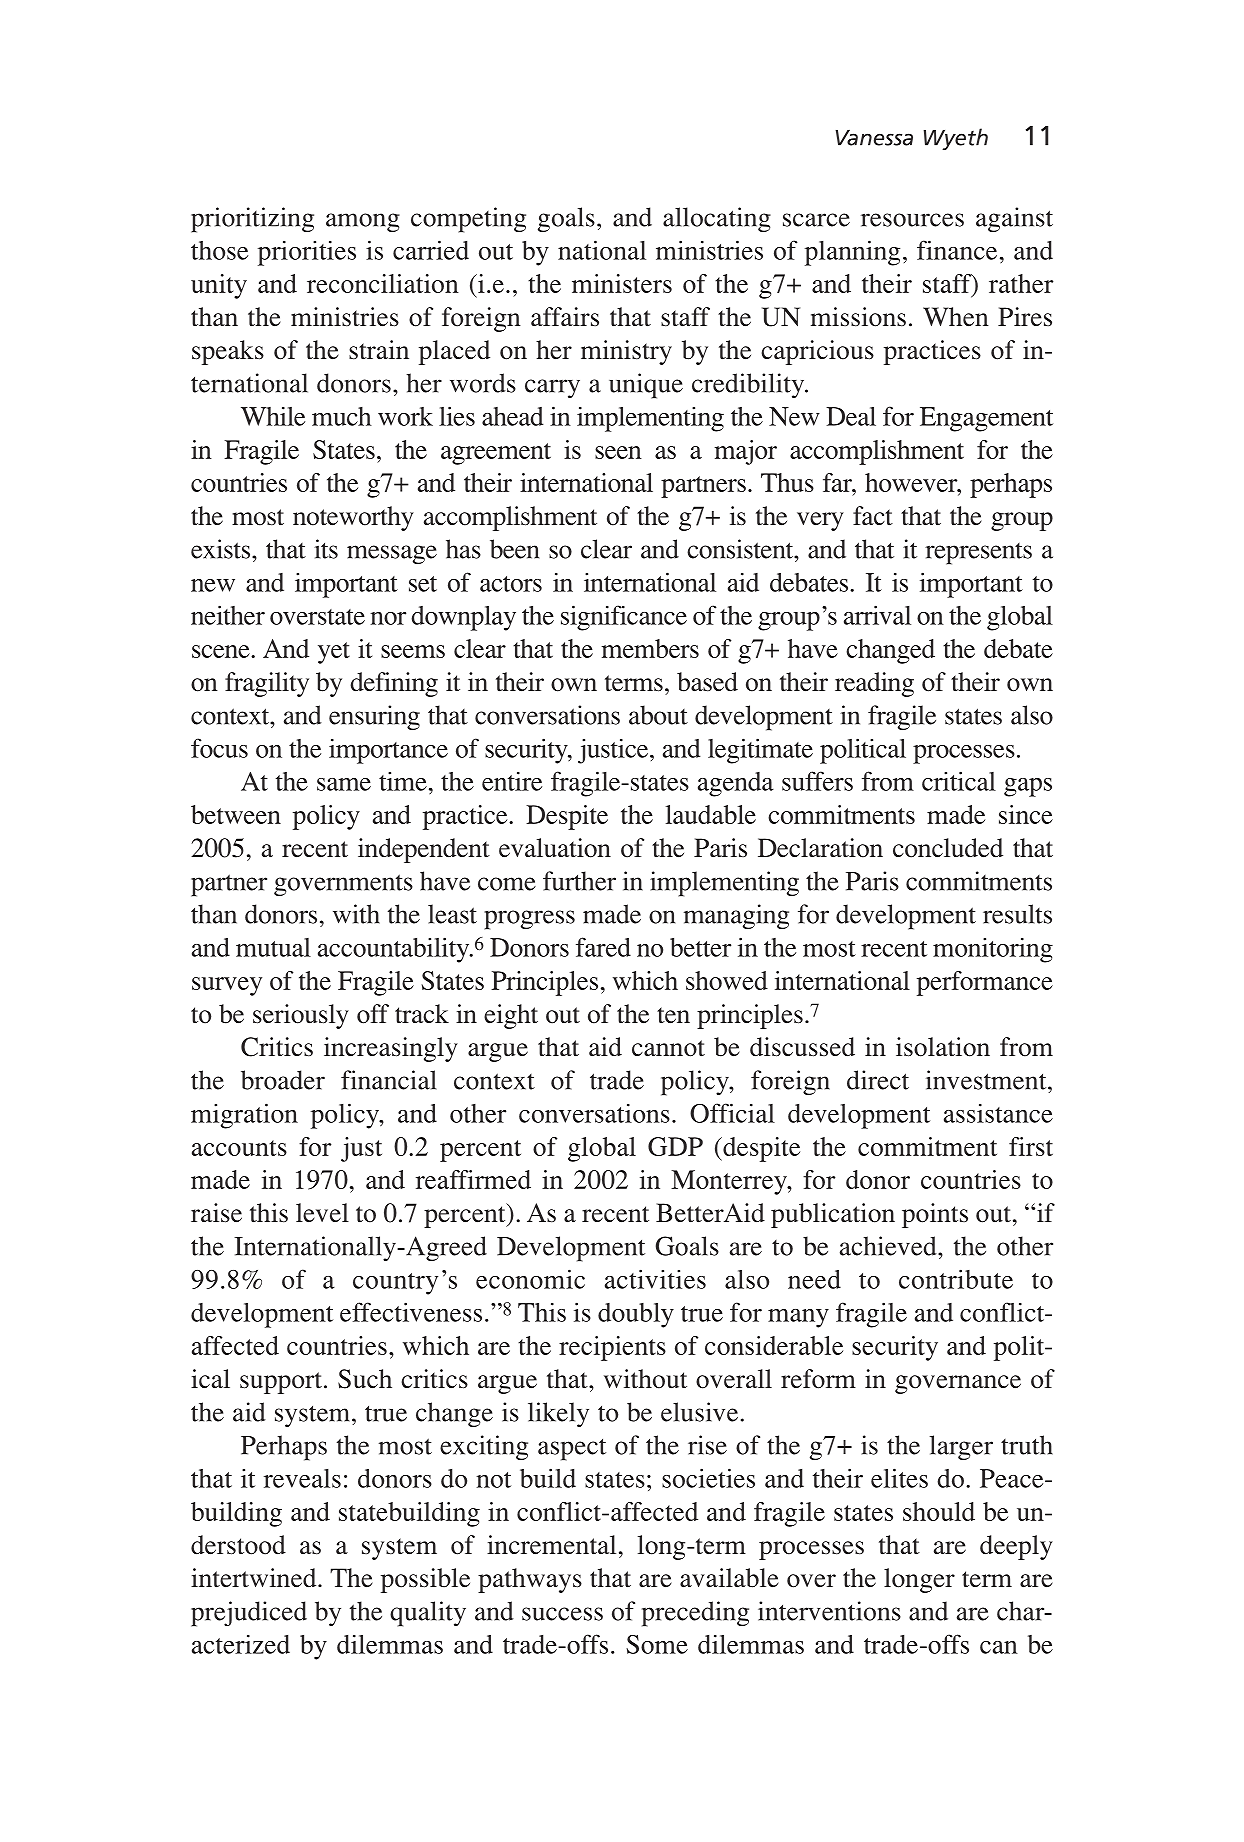 This document has height=1842, width=1244. Describe the element at coordinates (717, 219) in the document. I see `allocating` at that location.
